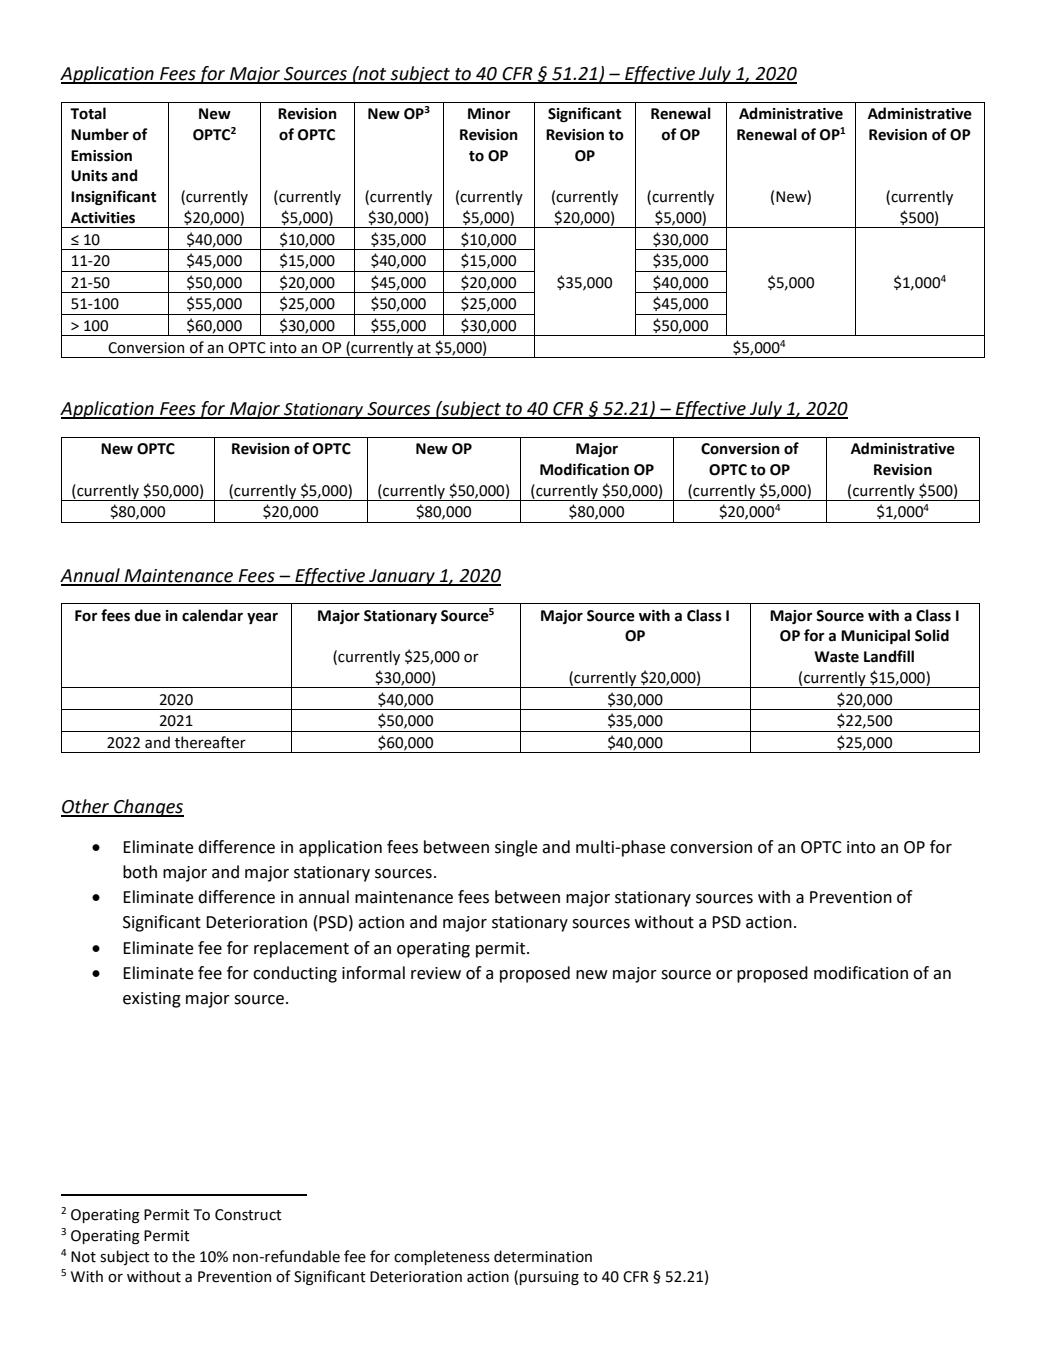 This page has width=1041, height=1348. Describe the element at coordinates (402, 577) in the page. I see `January` at that location.
